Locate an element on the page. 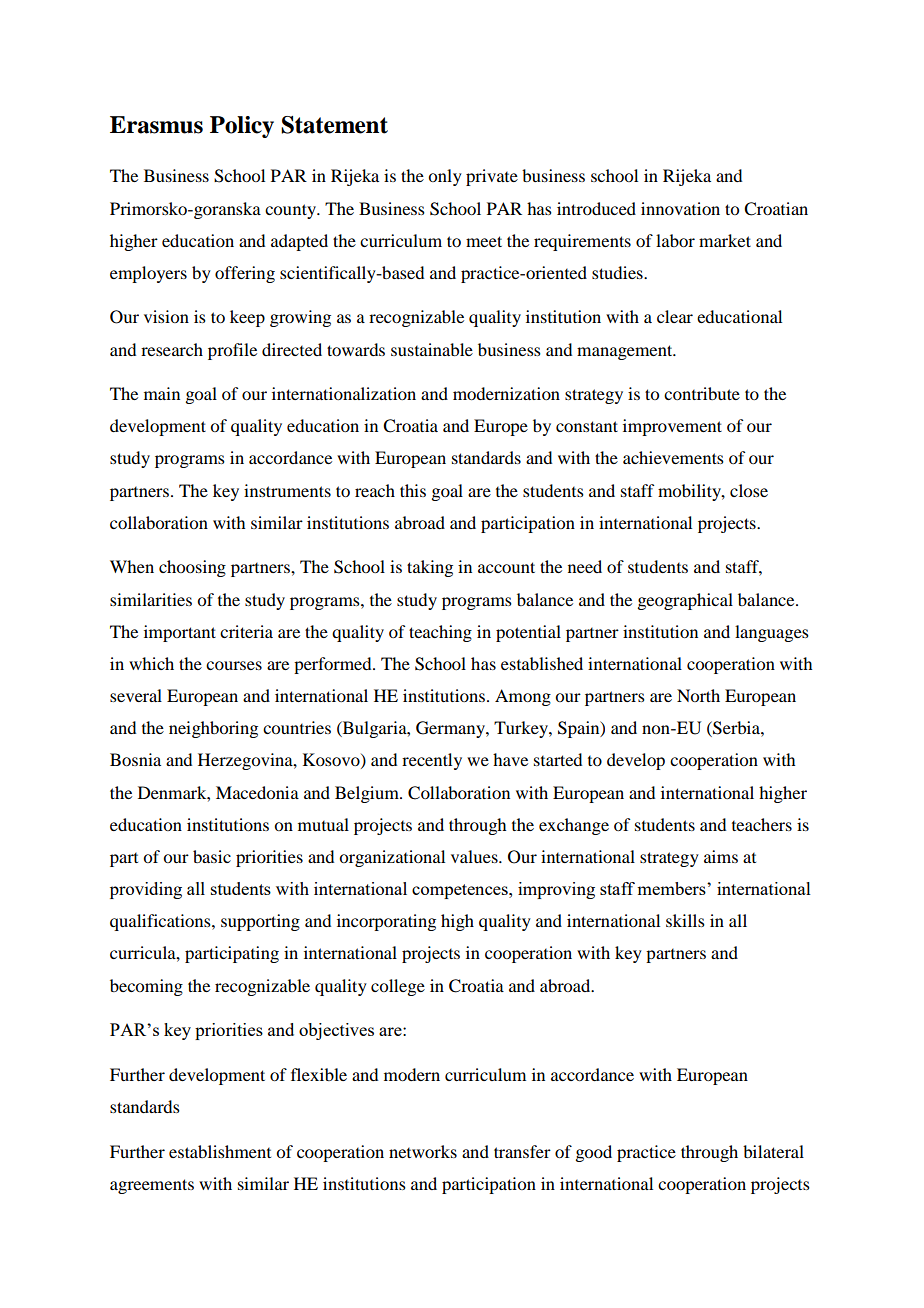 This page has width=924, height=1308. Policy is located at coordinates (242, 127).
